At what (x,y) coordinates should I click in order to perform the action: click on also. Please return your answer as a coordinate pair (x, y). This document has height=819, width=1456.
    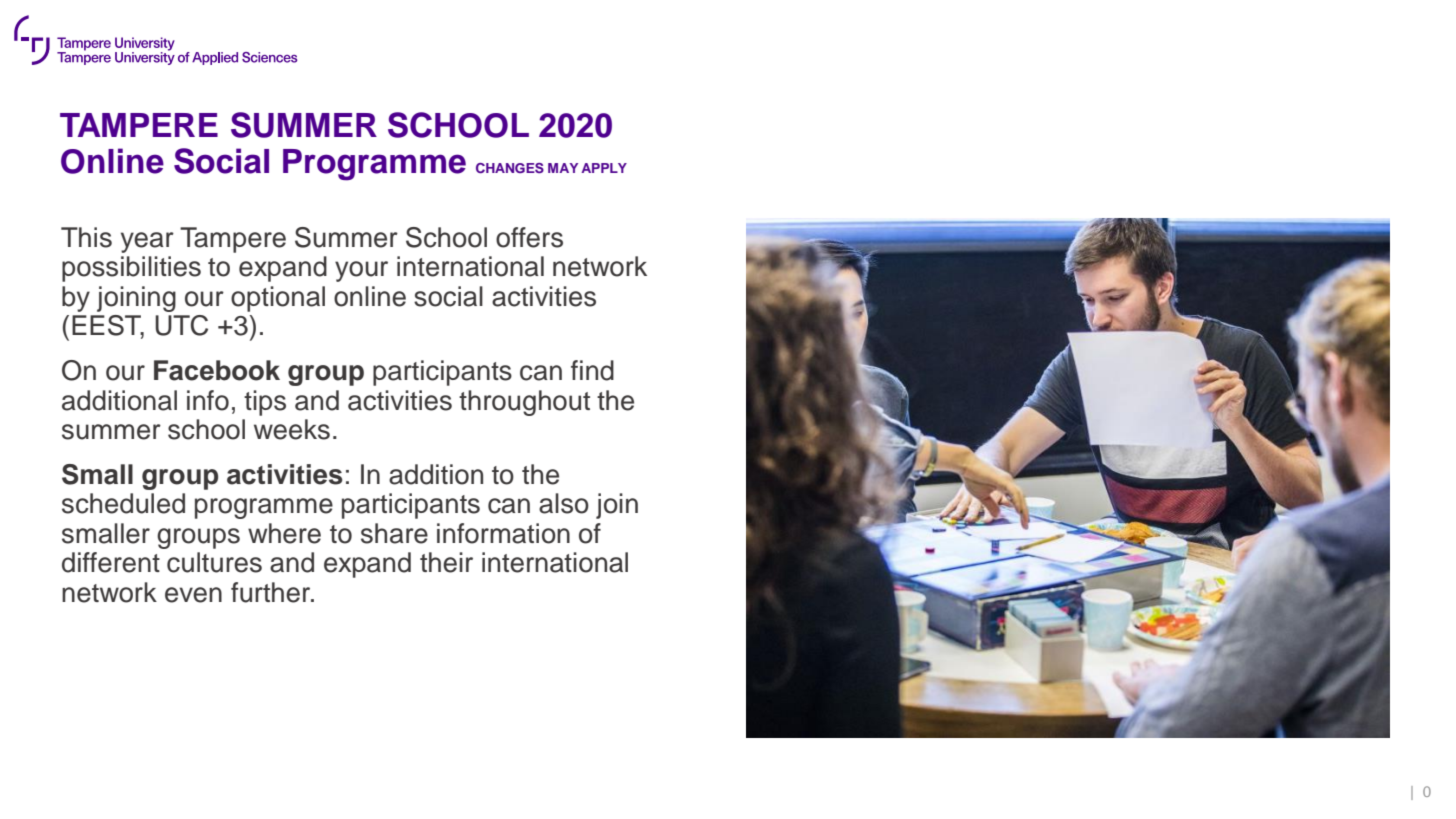
    Looking at the image, I should click on (564, 503).
